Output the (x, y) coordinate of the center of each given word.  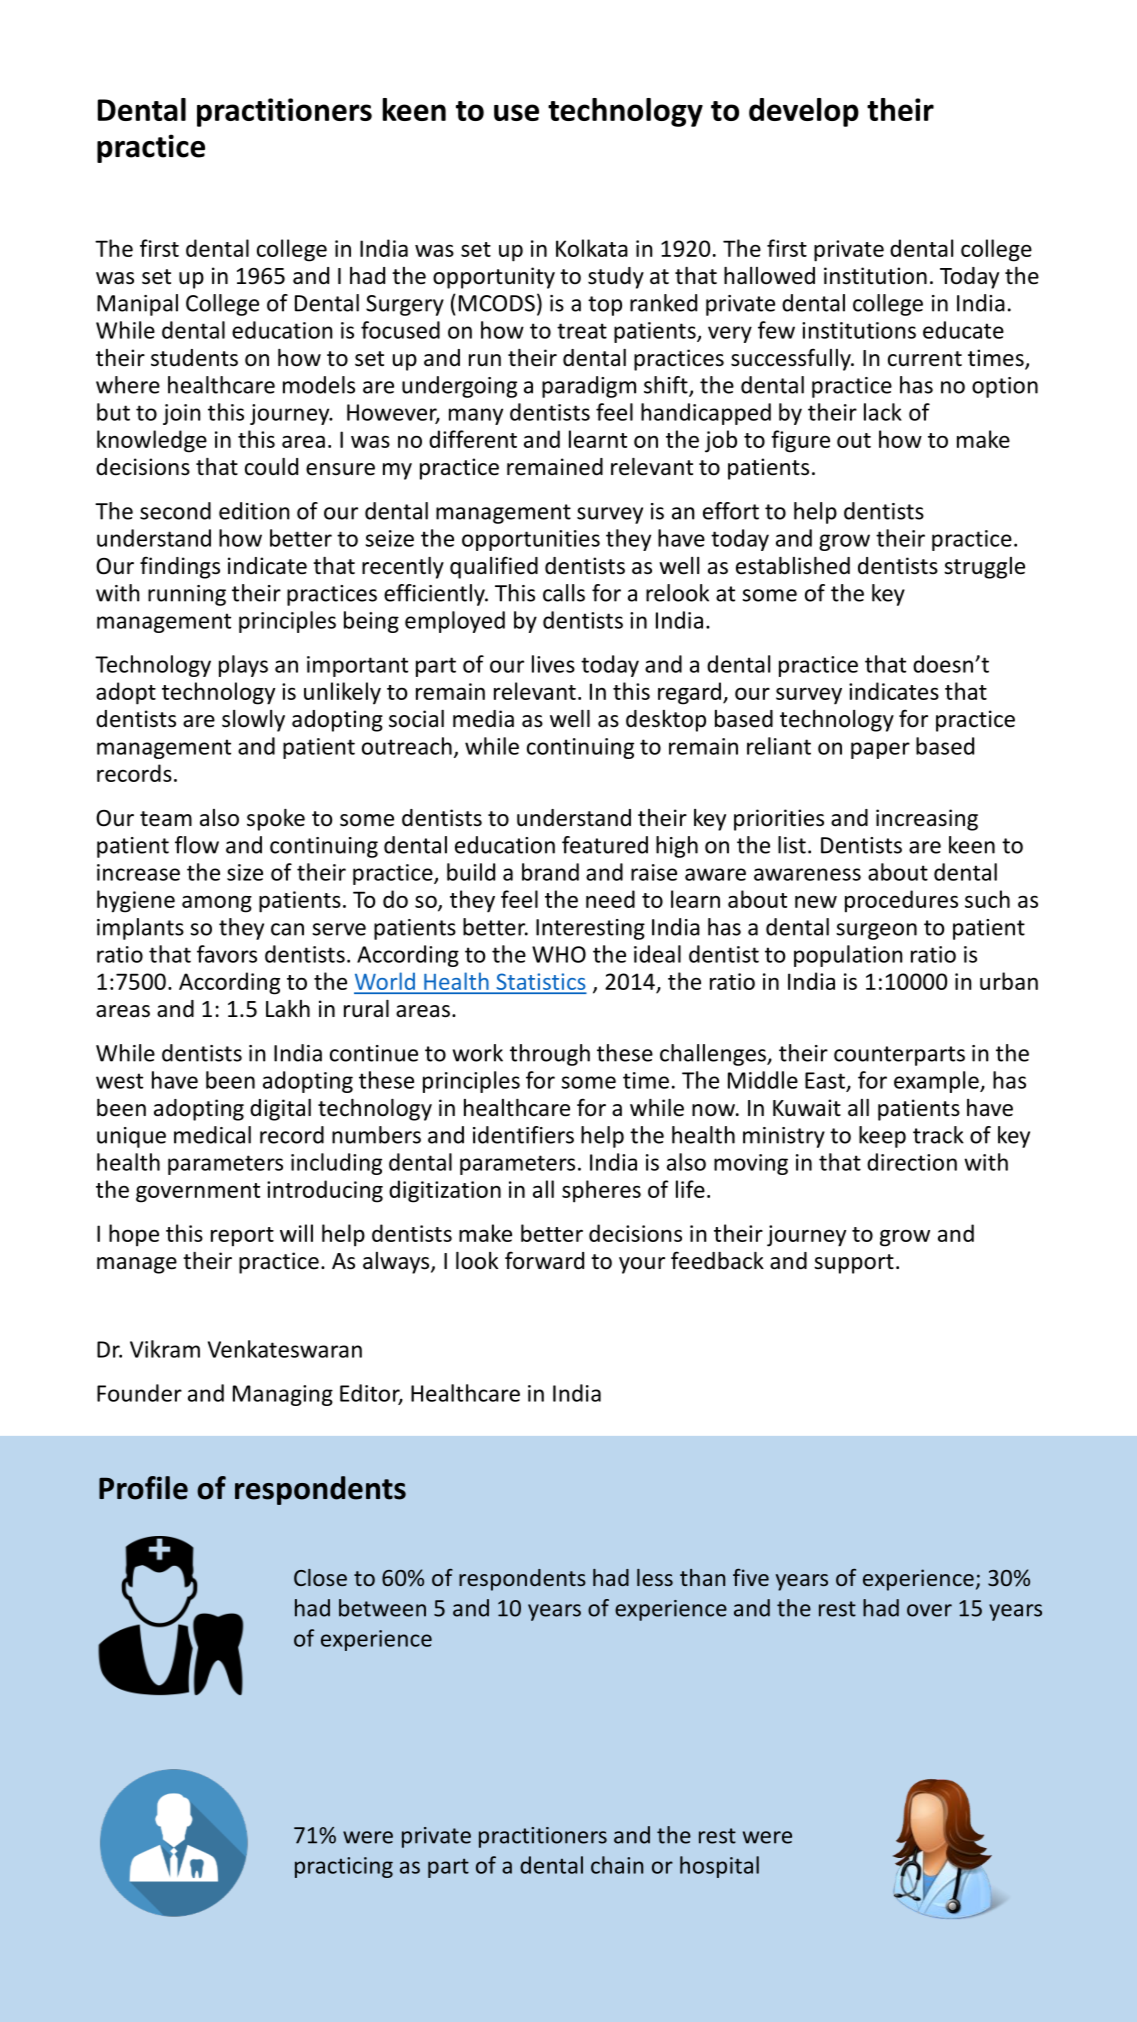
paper (880, 750)
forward (544, 1260)
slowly (253, 721)
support (854, 1264)
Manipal (137, 305)
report (242, 1237)
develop (804, 112)
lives (553, 664)
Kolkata (592, 248)
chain (617, 1865)
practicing (344, 1867)
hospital (719, 1867)
